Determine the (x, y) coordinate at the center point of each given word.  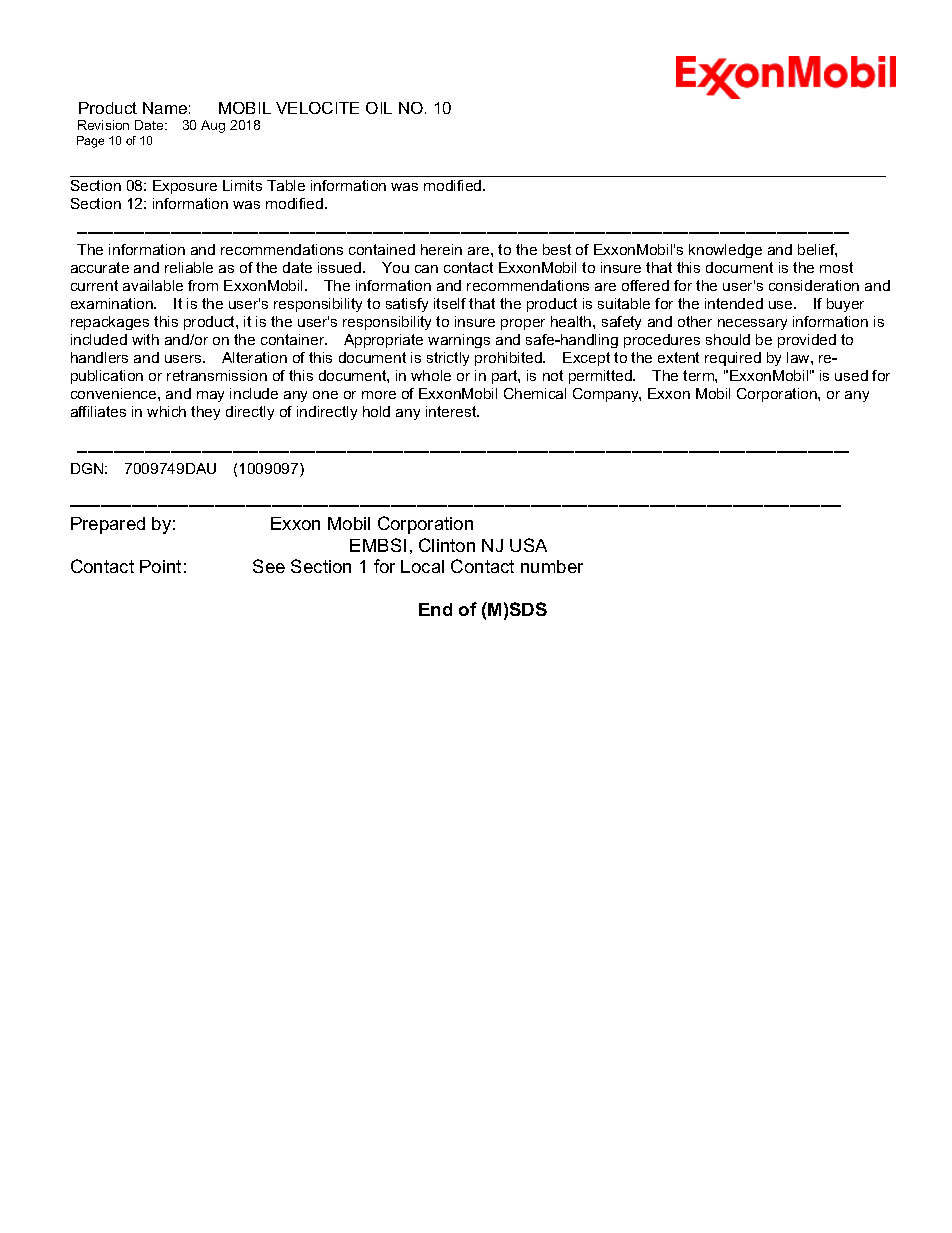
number (552, 566)
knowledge (725, 251)
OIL (379, 108)
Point (160, 566)
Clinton (447, 545)
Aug (213, 126)
